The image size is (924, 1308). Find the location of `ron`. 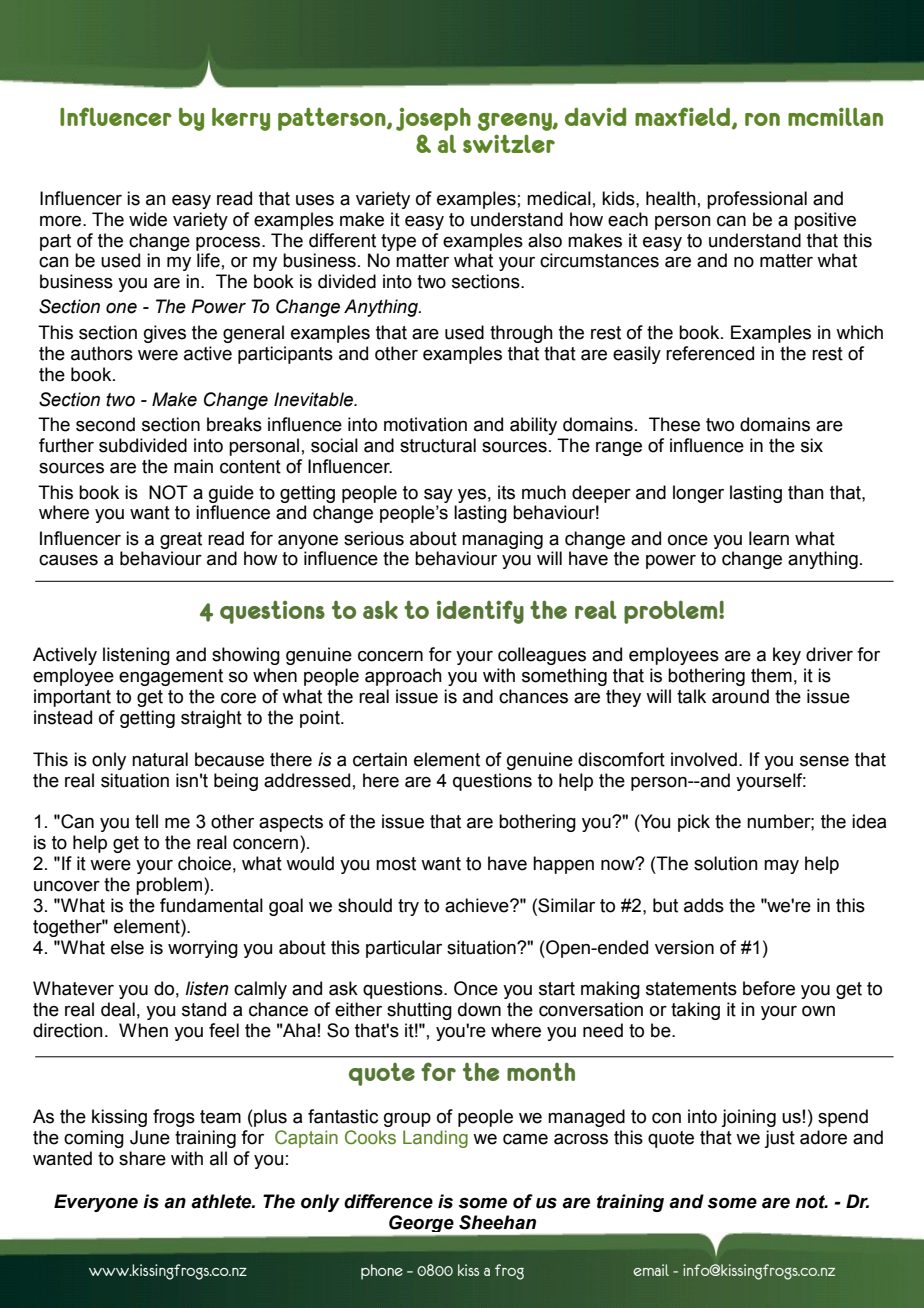

ron is located at coordinates (762, 119).
